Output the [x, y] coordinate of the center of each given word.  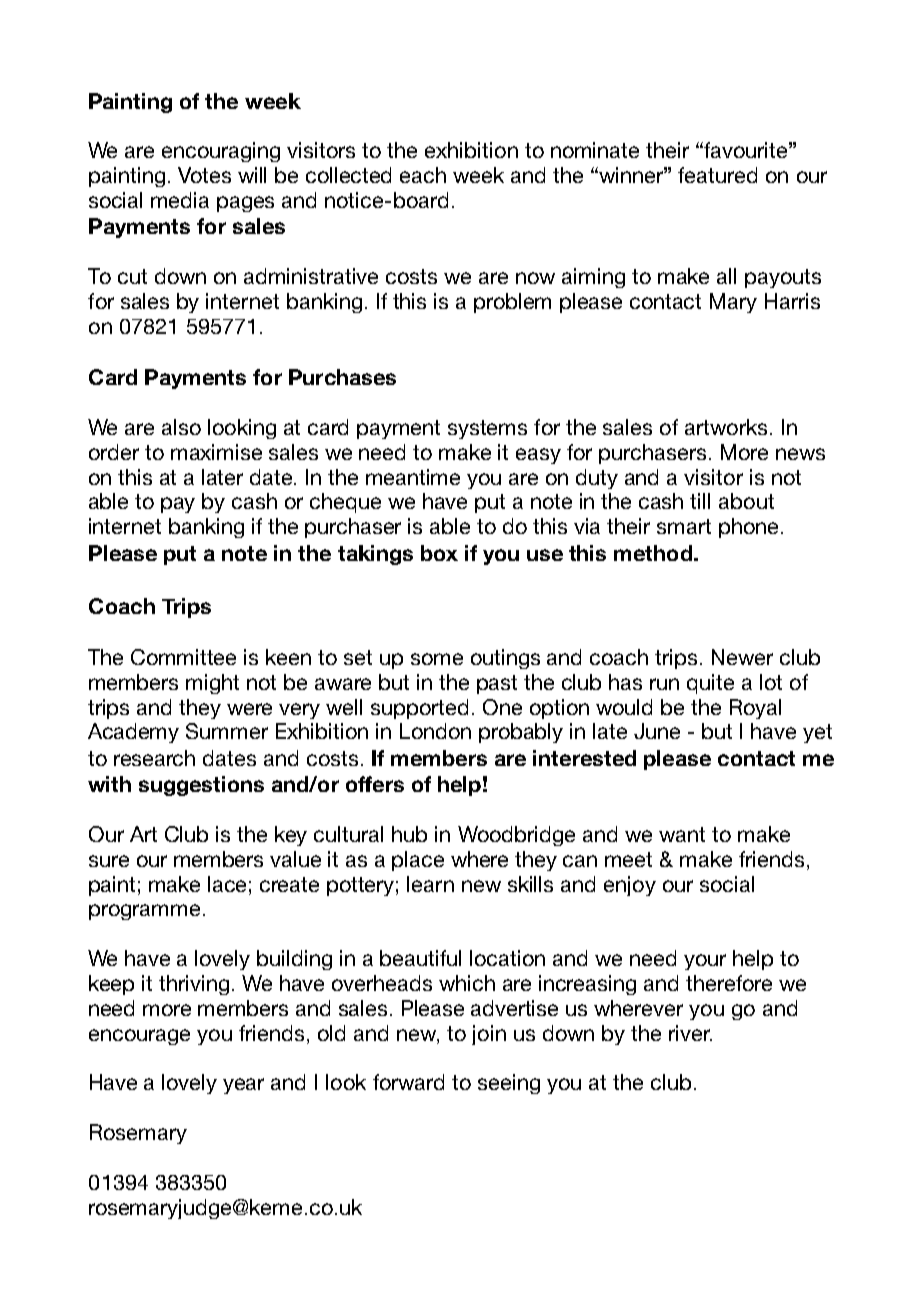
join [489, 1035]
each [423, 175]
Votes [204, 175]
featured [717, 175]
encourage [139, 1037]
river [690, 1033]
